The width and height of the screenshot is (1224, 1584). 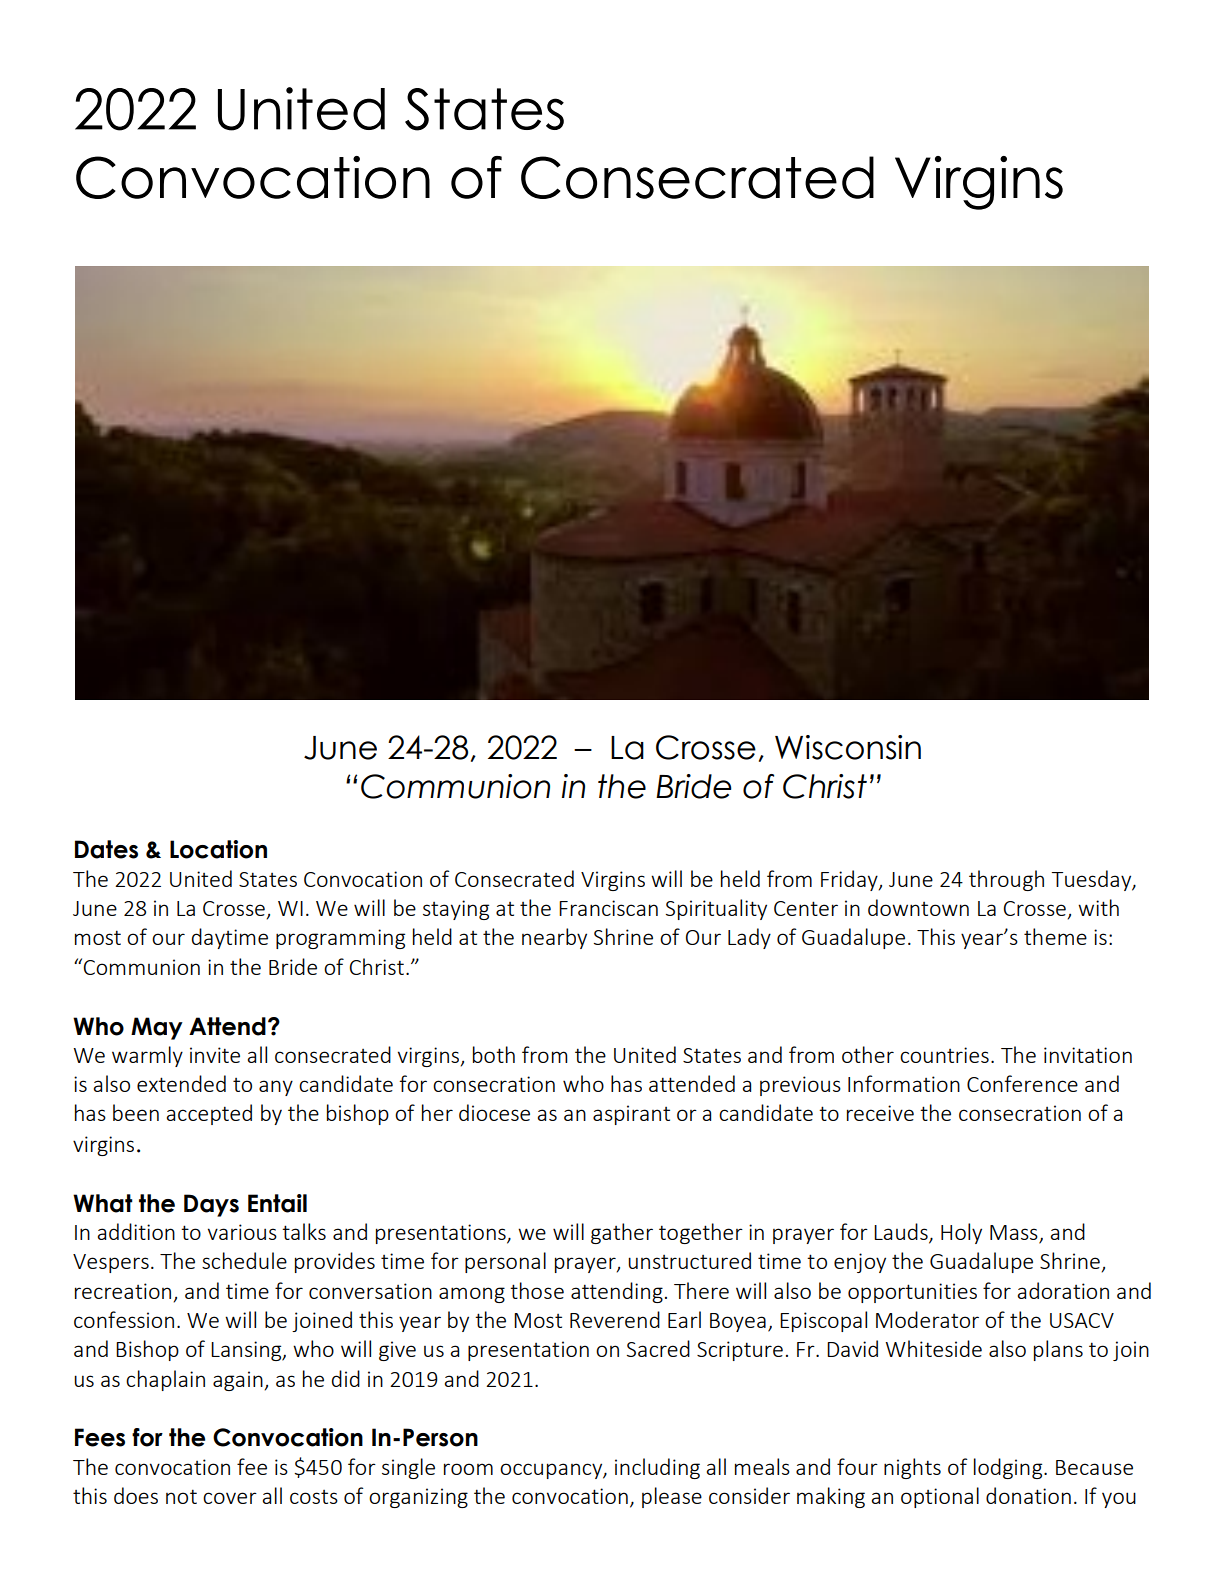 What do you see at coordinates (657, 1468) in the screenshot?
I see `including` at bounding box center [657, 1468].
